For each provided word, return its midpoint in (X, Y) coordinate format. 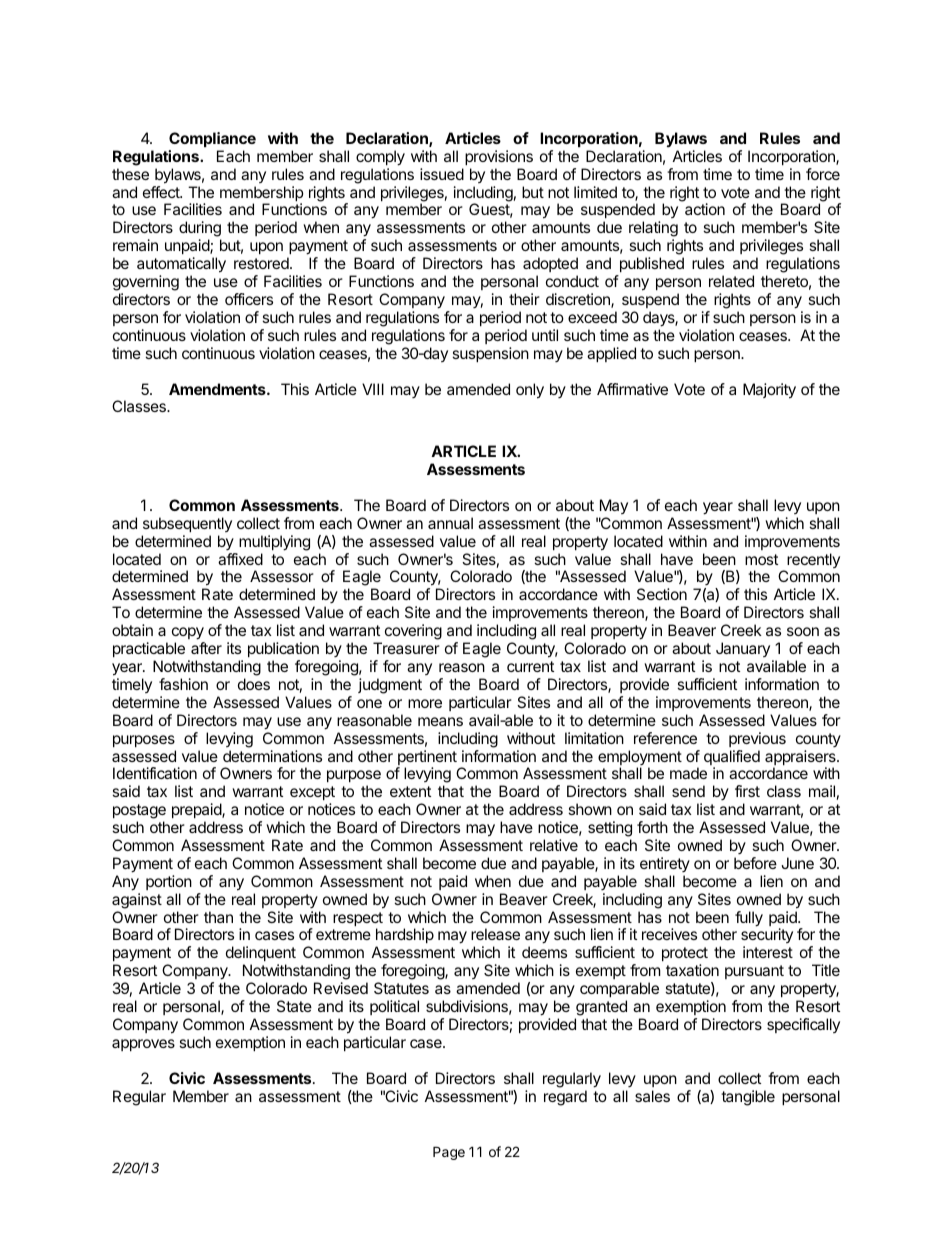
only (530, 391)
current (530, 666)
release (495, 934)
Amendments (218, 389)
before (755, 863)
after (206, 648)
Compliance (212, 139)
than (218, 917)
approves (143, 1045)
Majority (769, 391)
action (705, 209)
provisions (499, 157)
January (743, 649)
